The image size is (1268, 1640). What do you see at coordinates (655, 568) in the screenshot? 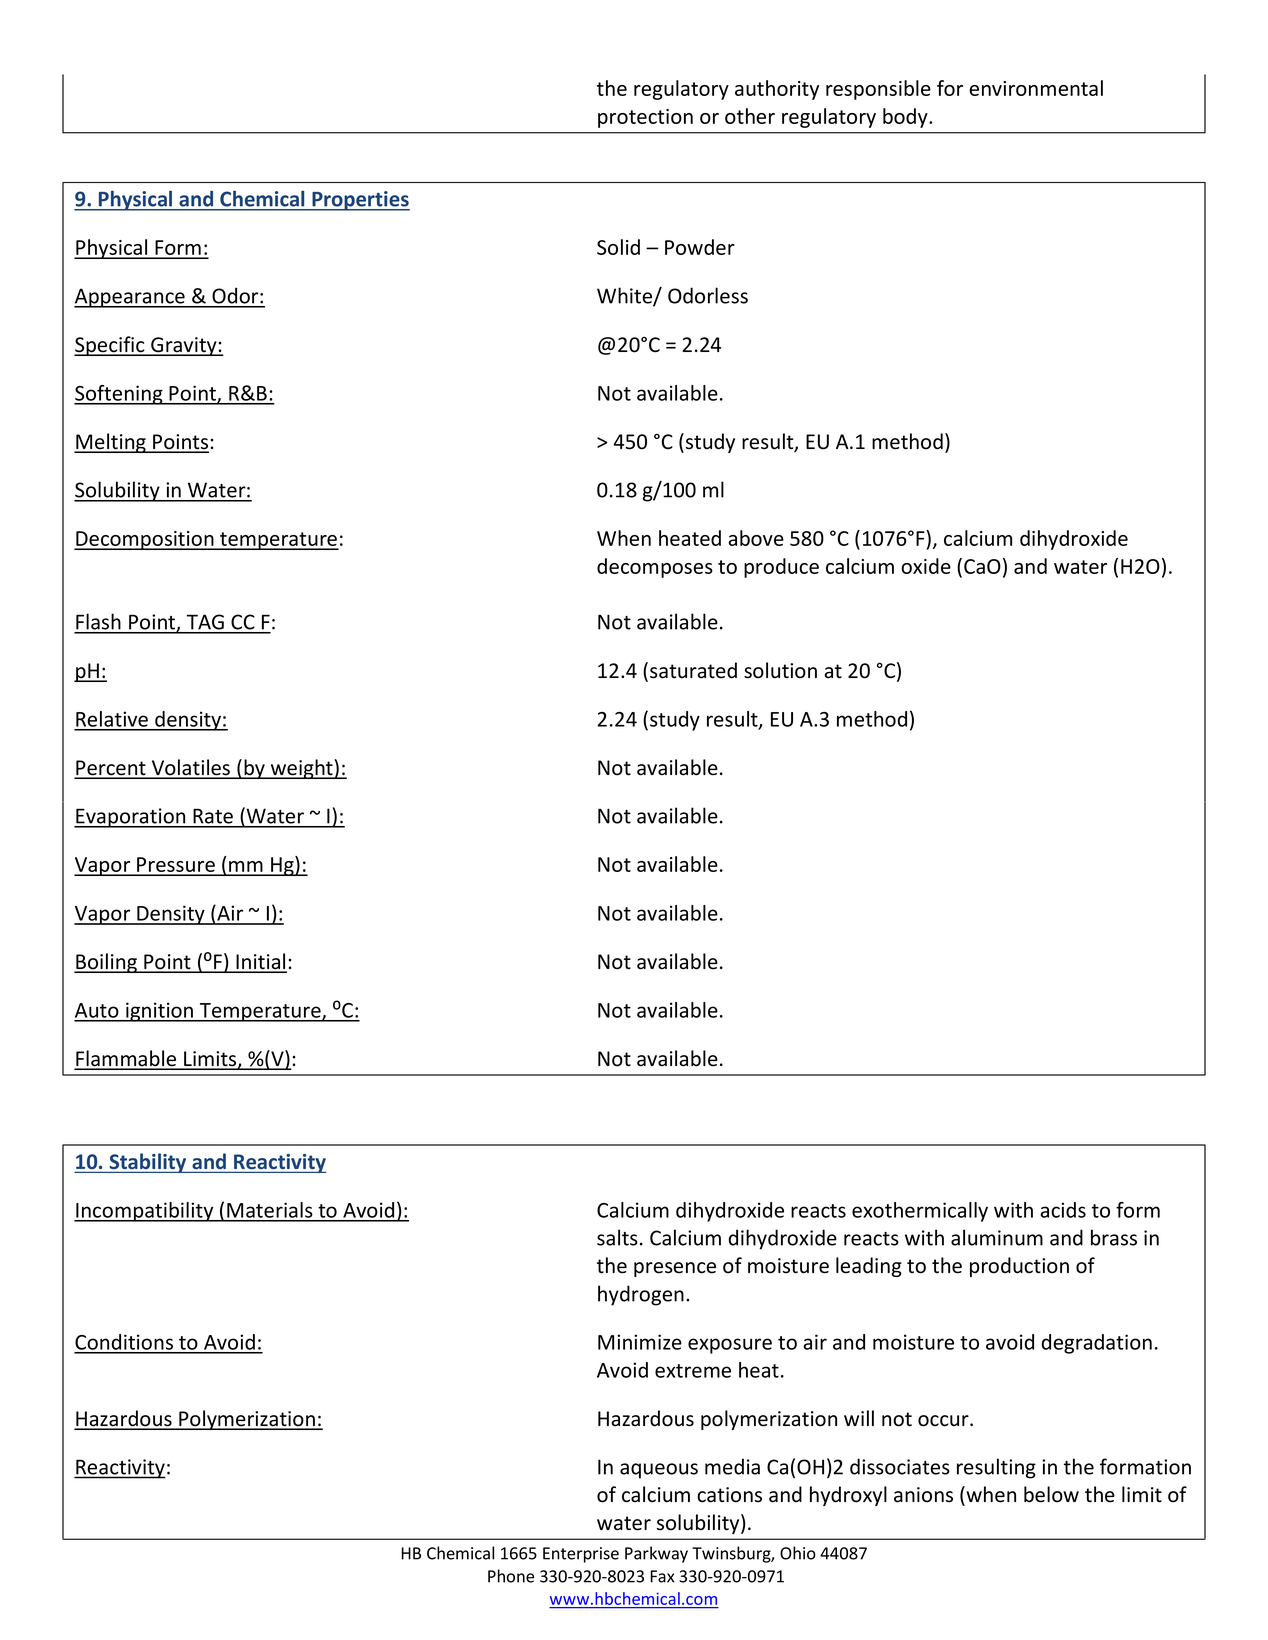
I see `decomposes` at bounding box center [655, 568].
